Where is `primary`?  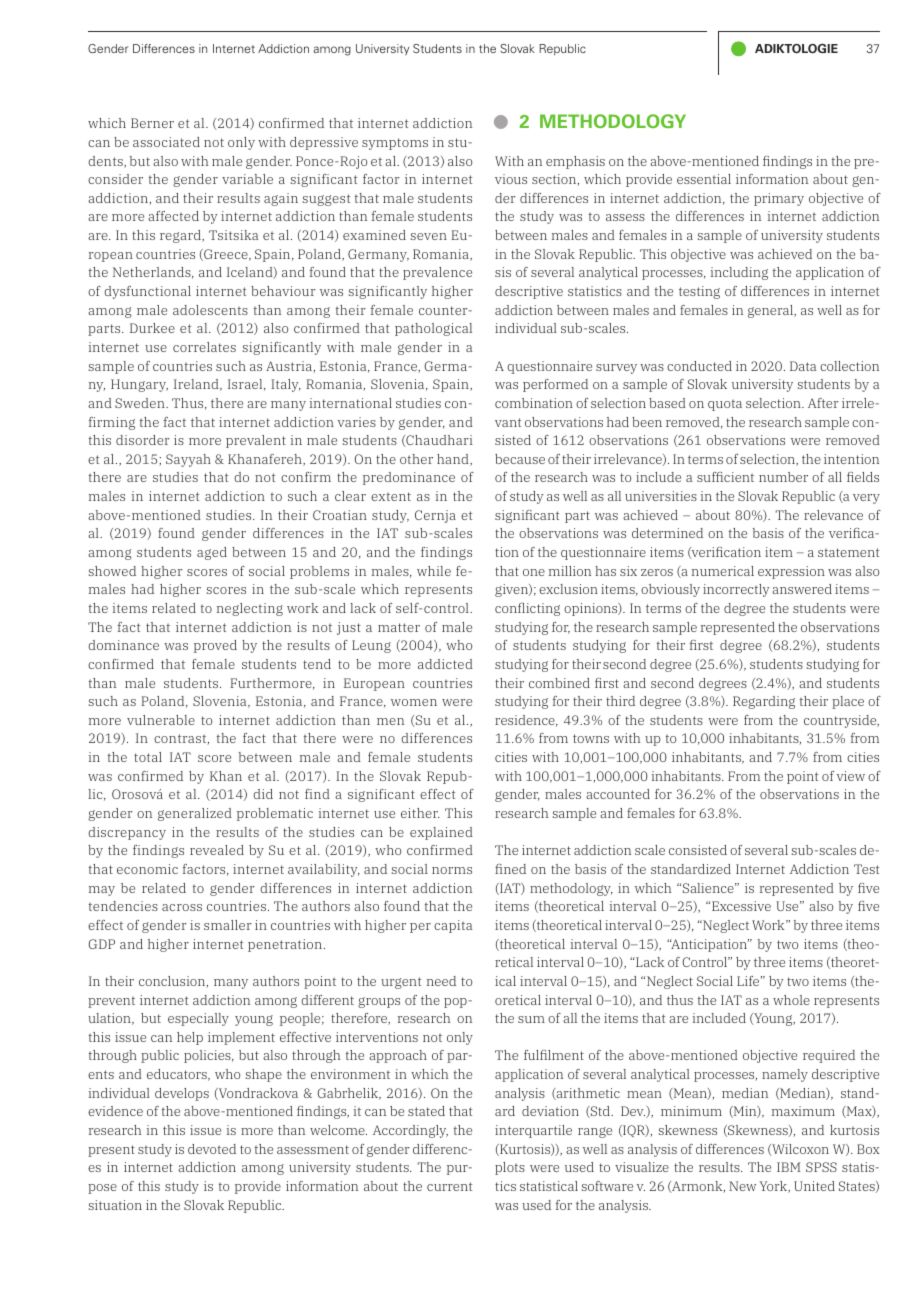 primary is located at coordinates (779, 199).
